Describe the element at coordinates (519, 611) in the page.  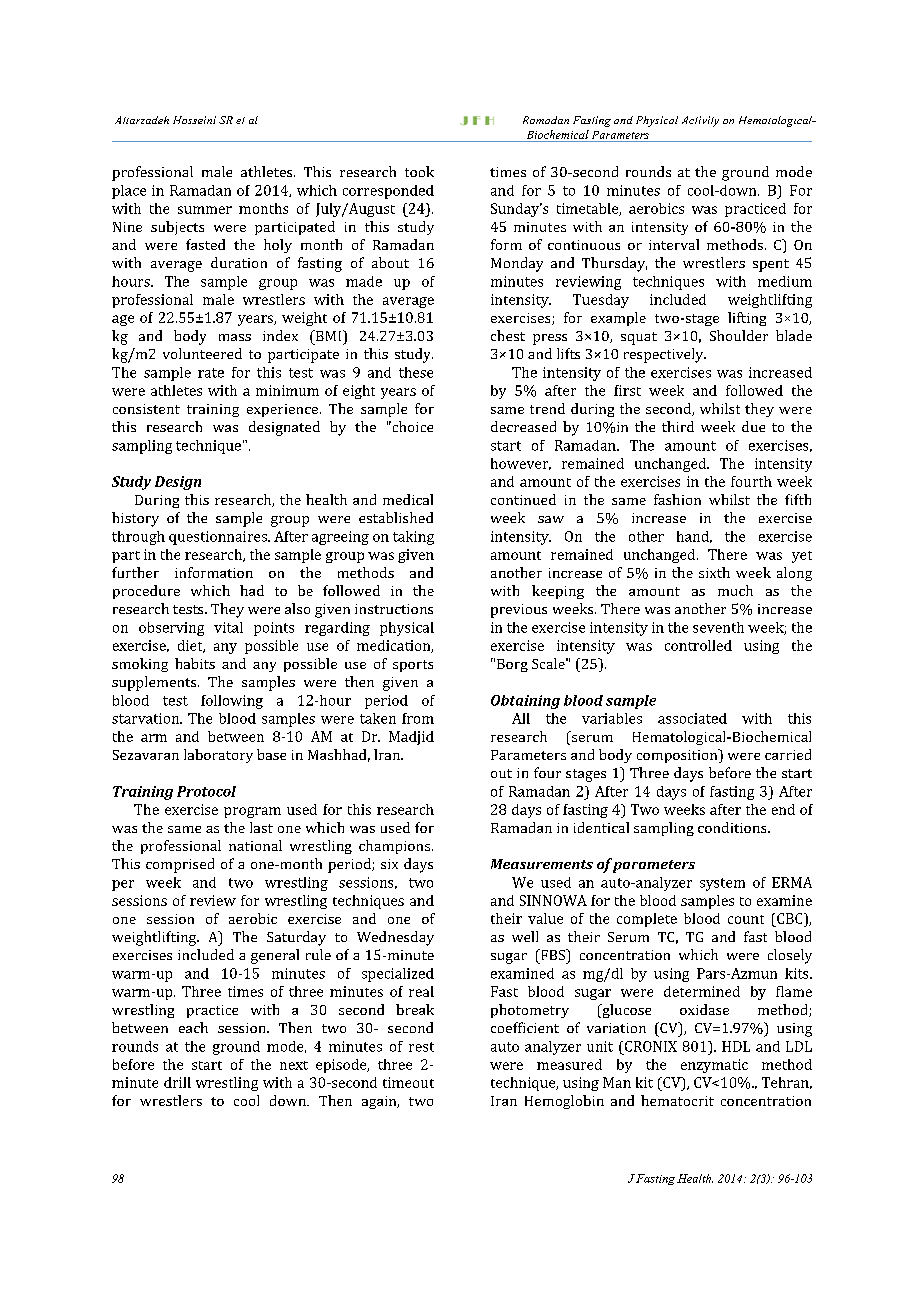
I see `previous` at that location.
